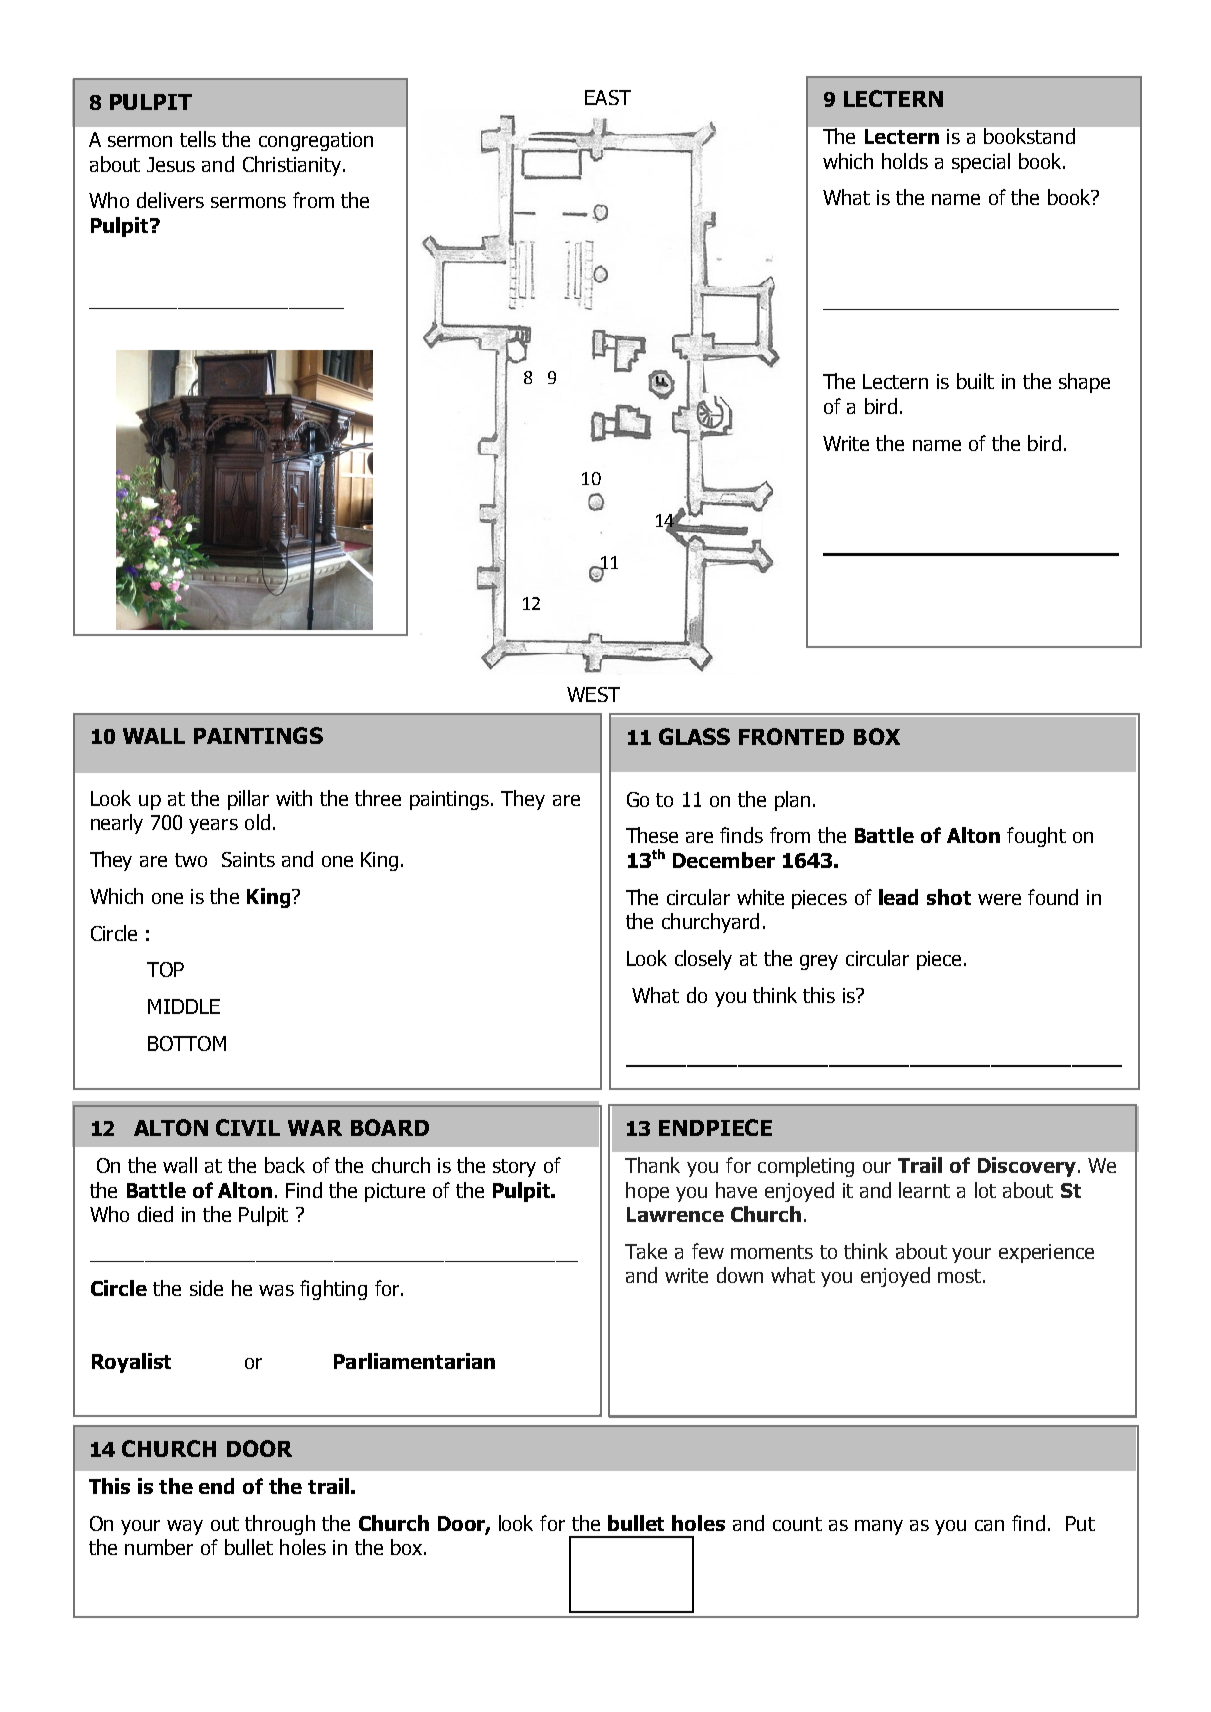 The image size is (1211, 1712). Describe the element at coordinates (652, 835) in the screenshot. I see `These` at that location.
